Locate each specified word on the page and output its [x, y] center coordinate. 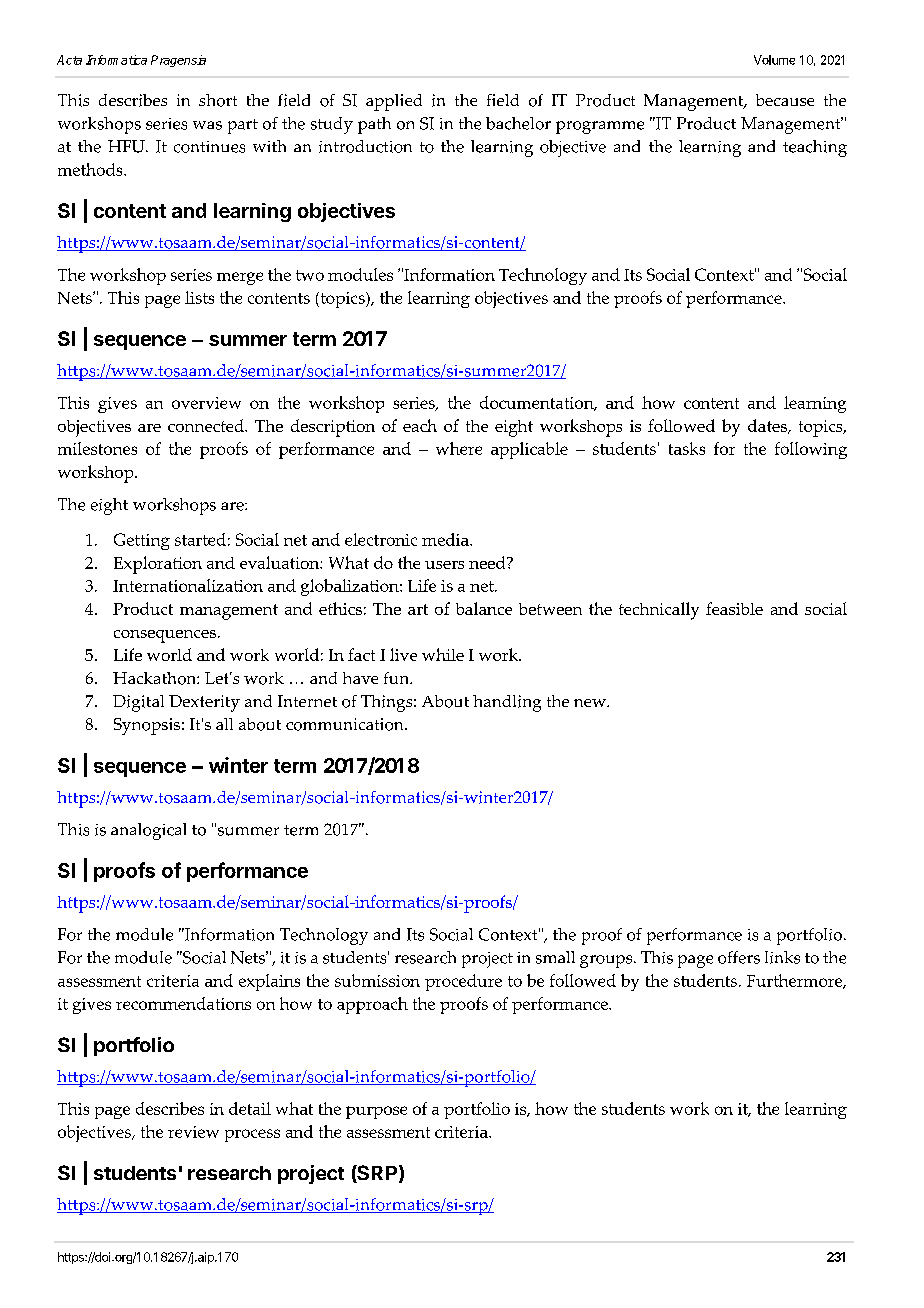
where [459, 448]
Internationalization [188, 585]
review [193, 1132]
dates [768, 426]
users [444, 565]
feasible [734, 608]
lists [199, 297]
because [785, 100]
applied [394, 102]
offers [739, 957]
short [218, 100]
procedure [463, 982]
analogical [148, 831]
